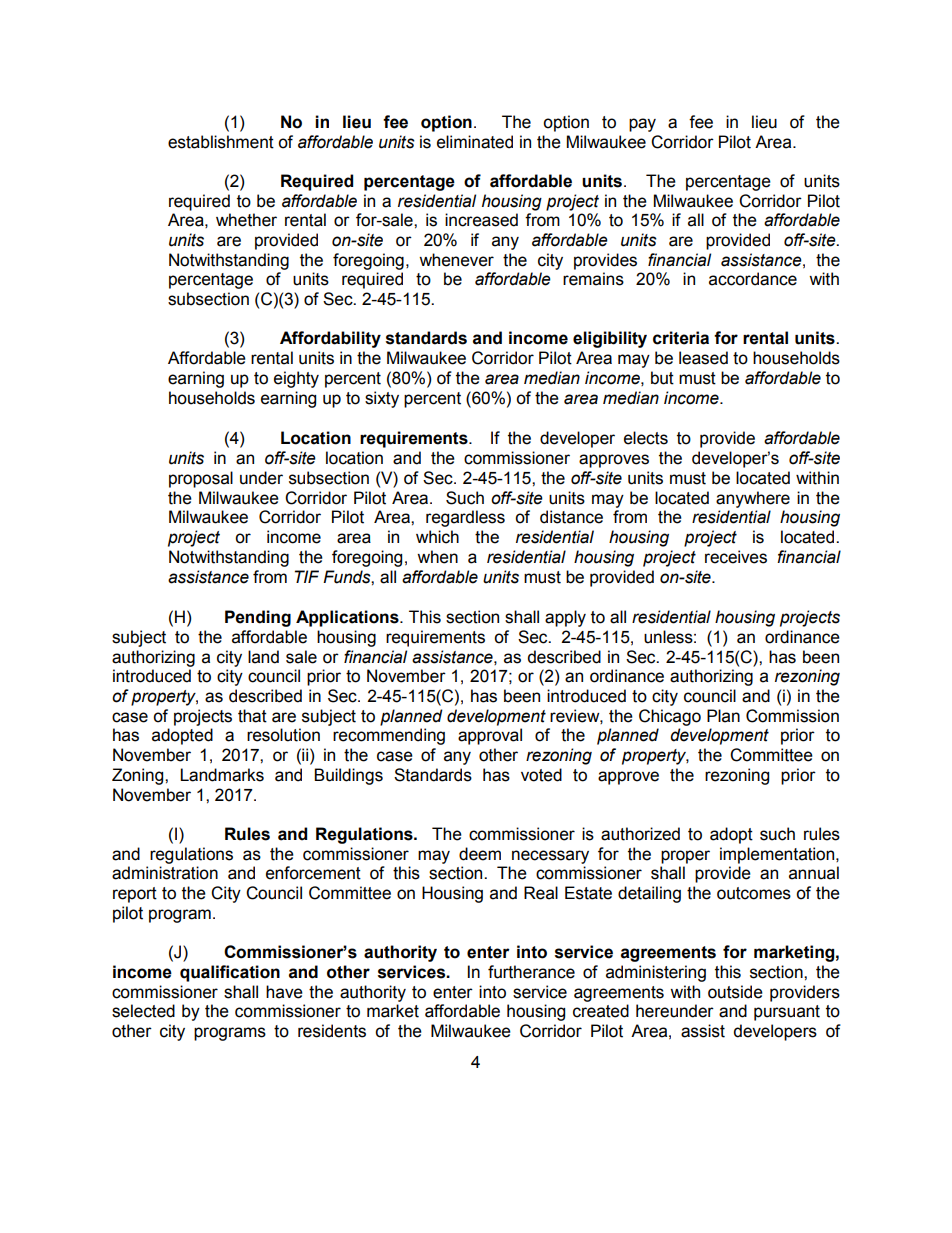 Image resolution: width=952 pixels, height=1233 pixels. What do you see at coordinates (221, 142) in the screenshot?
I see `establishment` at bounding box center [221, 142].
